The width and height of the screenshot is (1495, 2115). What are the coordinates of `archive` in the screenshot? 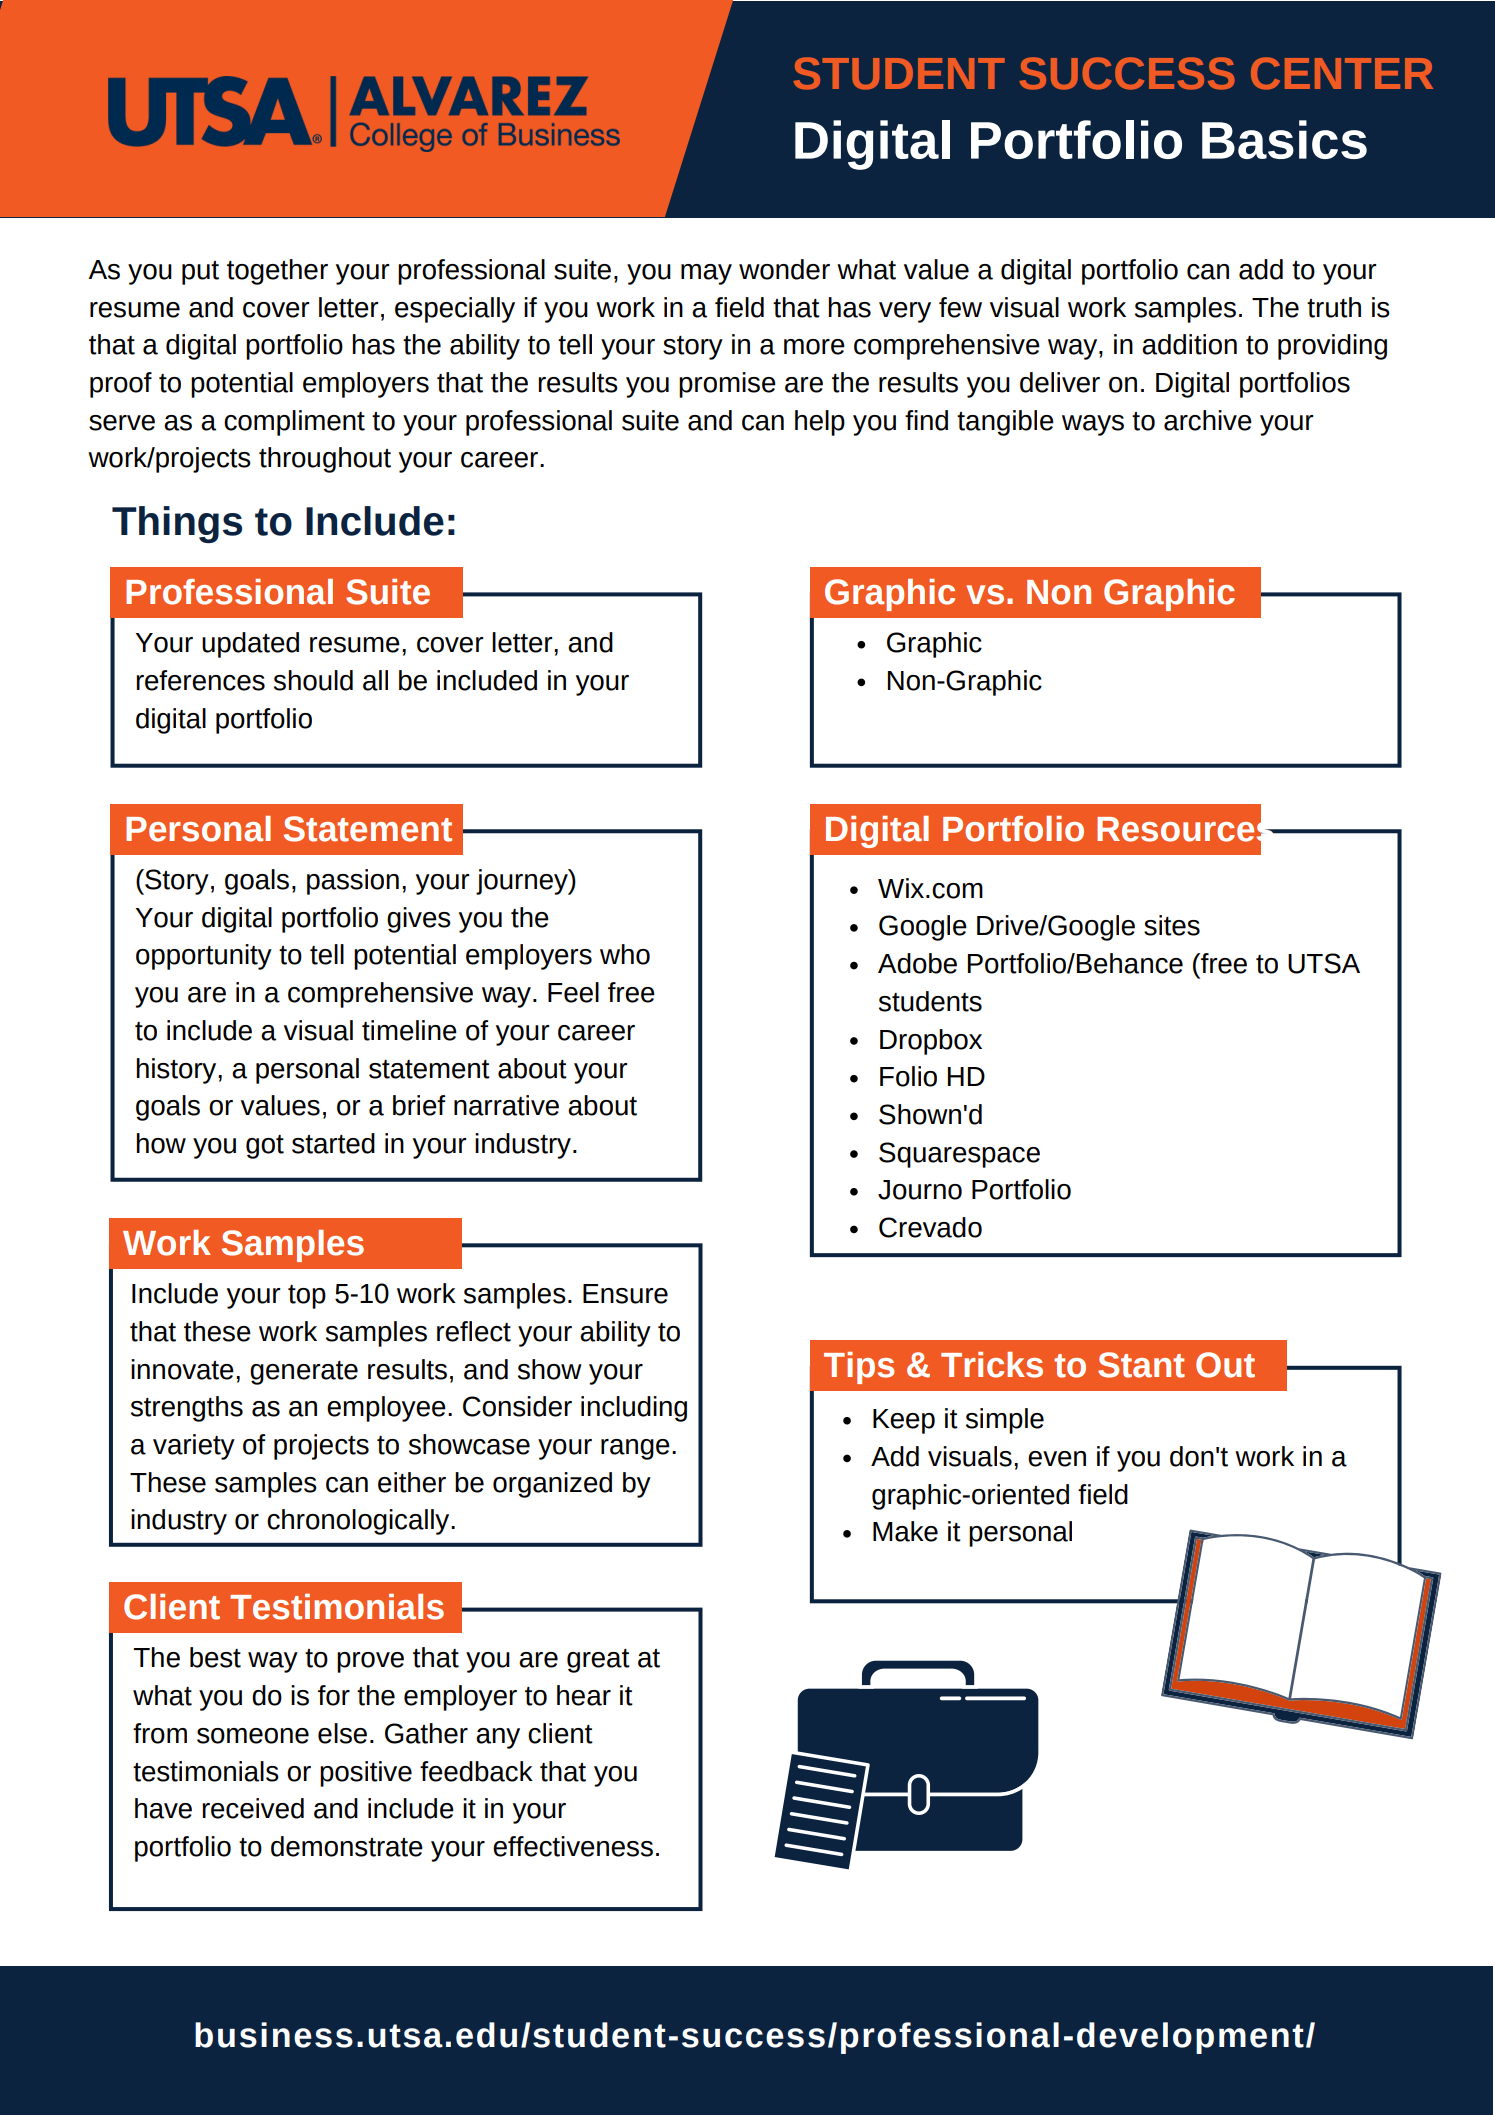 It's located at (1208, 420).
